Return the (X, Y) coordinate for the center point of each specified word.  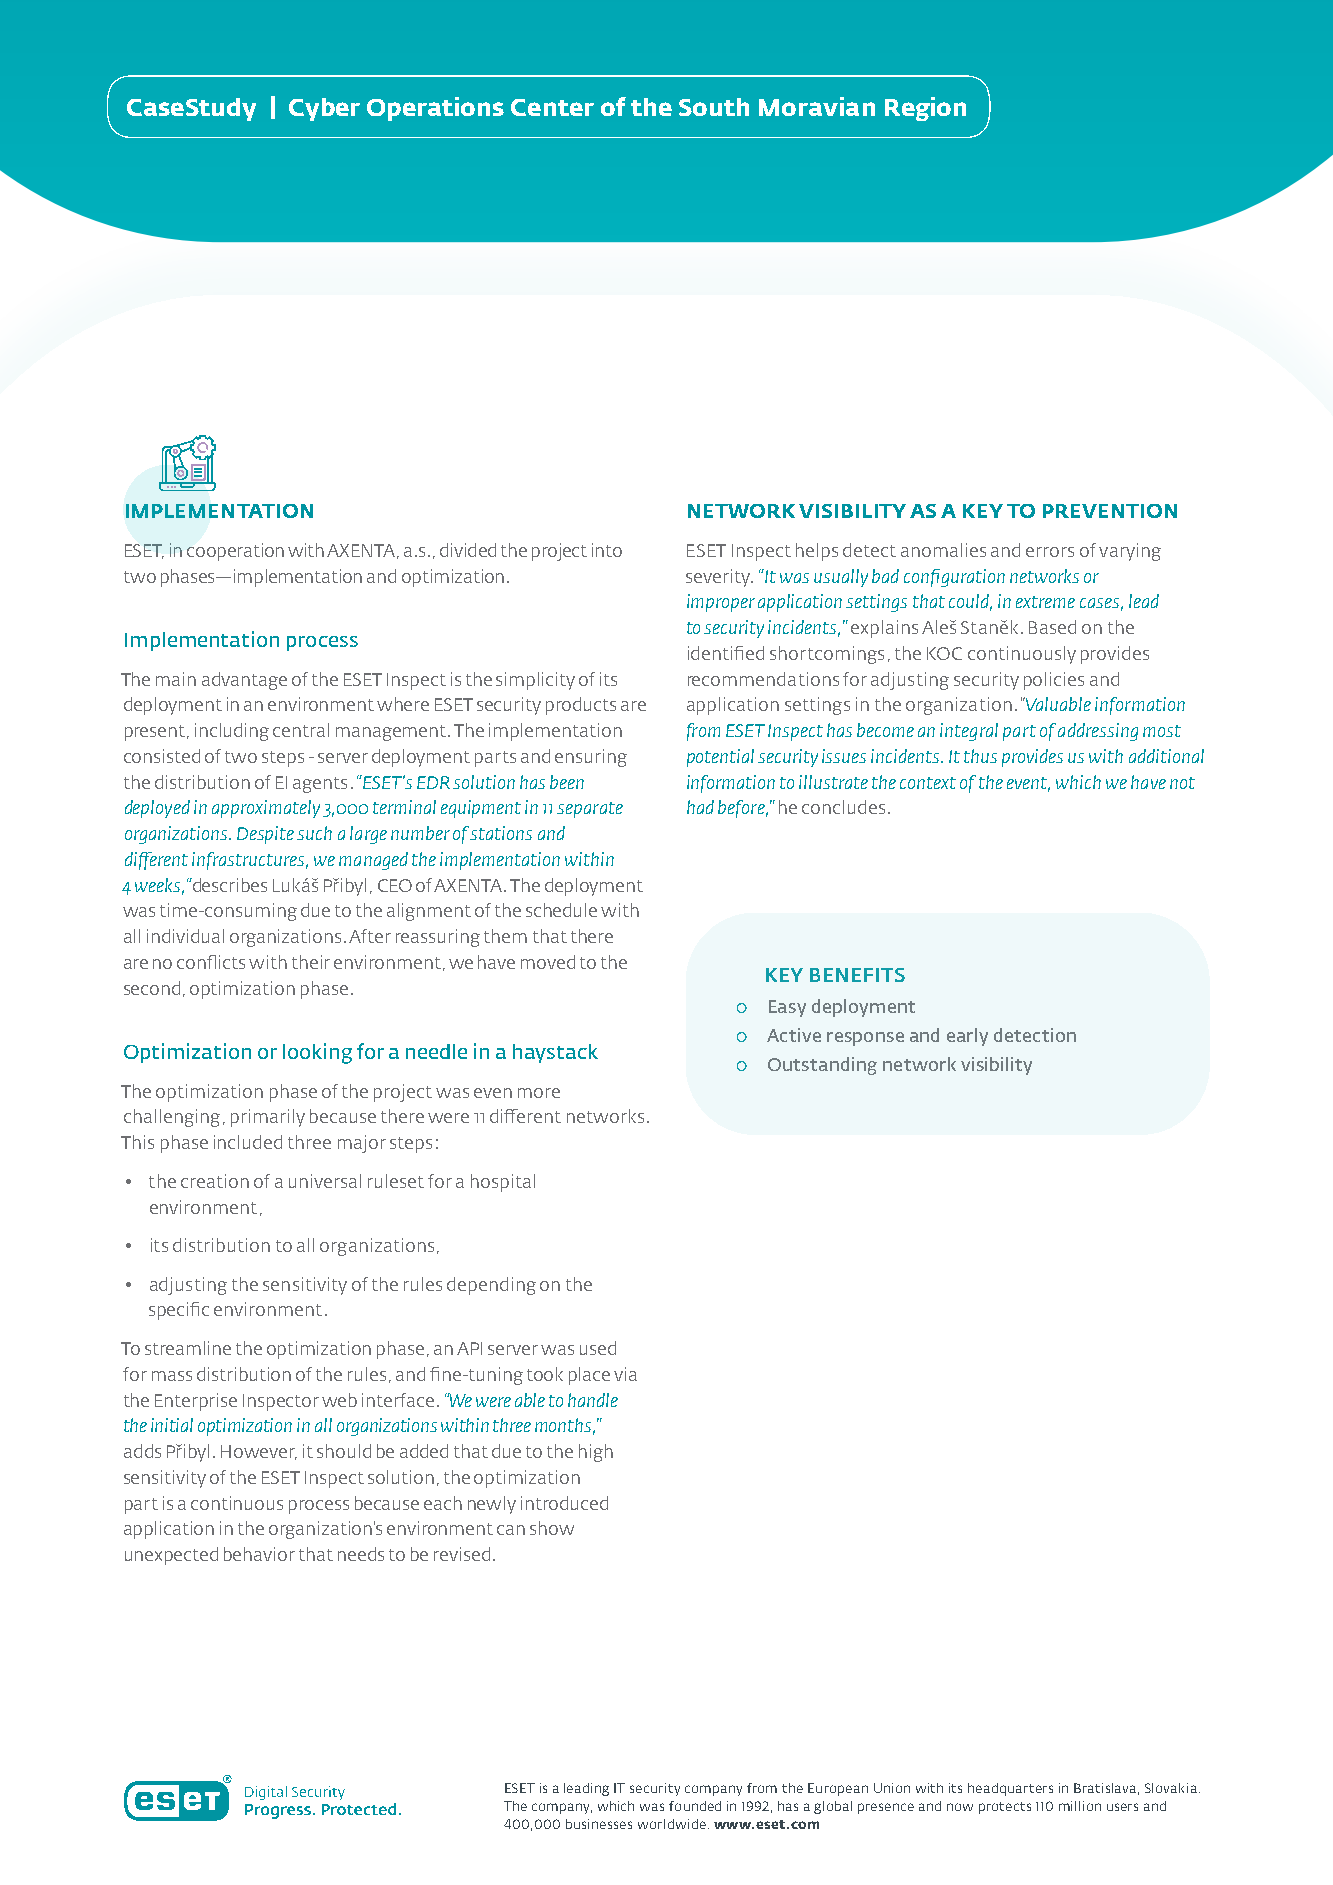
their (311, 962)
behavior (259, 1554)
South (714, 107)
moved (548, 962)
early (967, 1037)
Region (925, 109)
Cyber (324, 109)
